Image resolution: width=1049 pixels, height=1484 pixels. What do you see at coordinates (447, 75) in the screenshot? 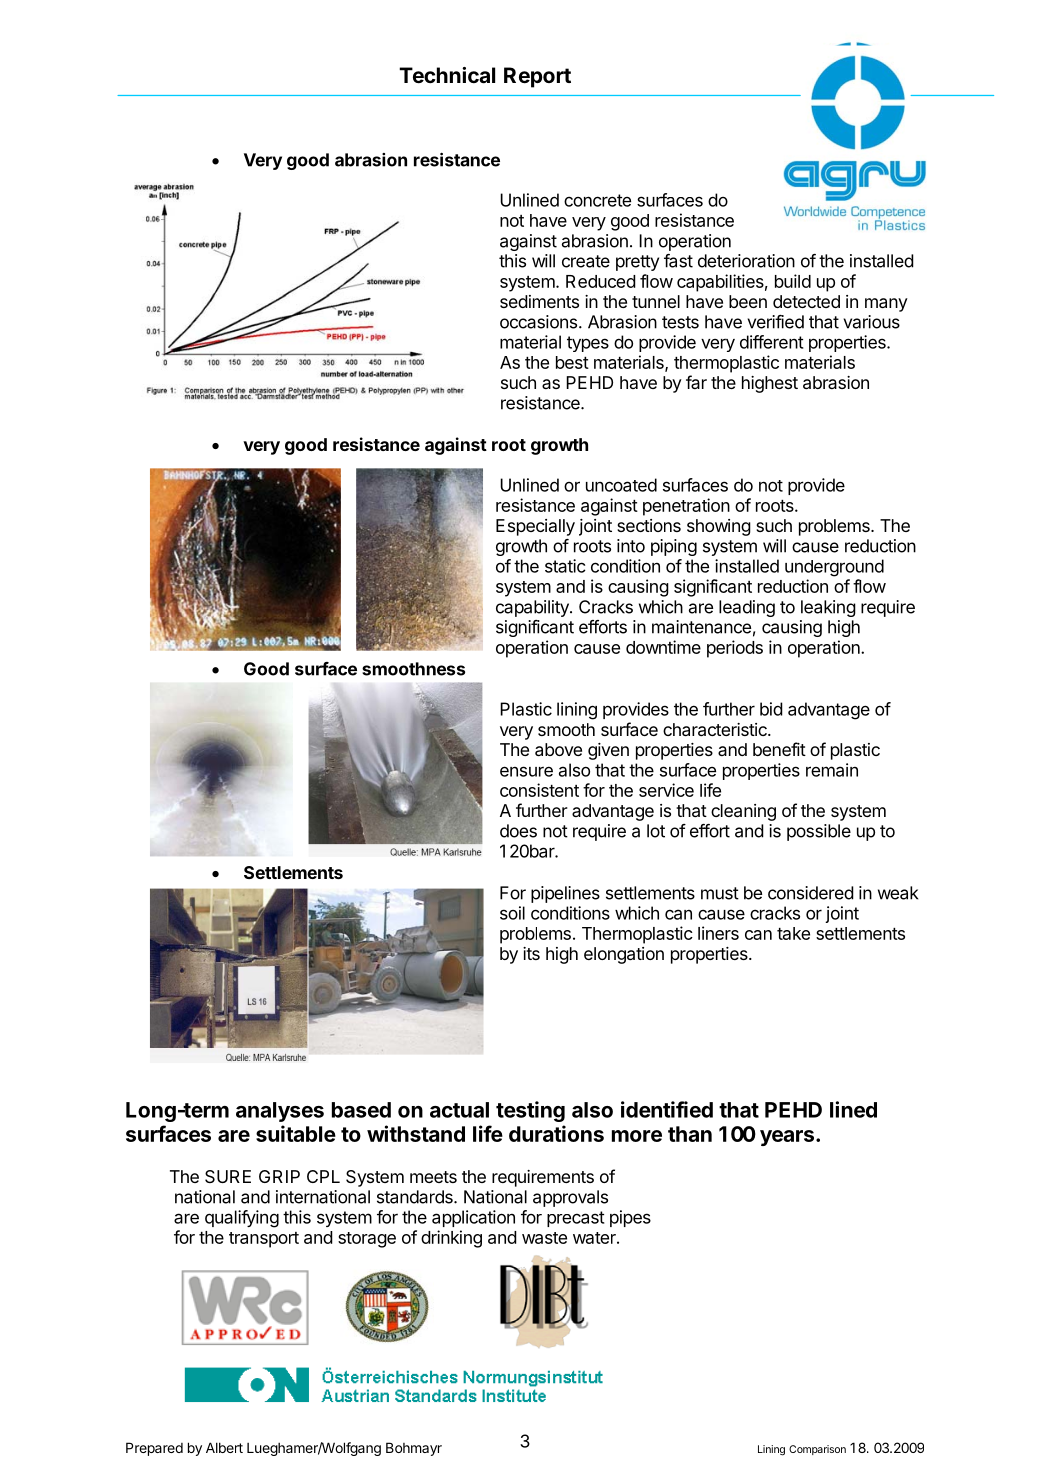
I see `Technical` at bounding box center [447, 75].
